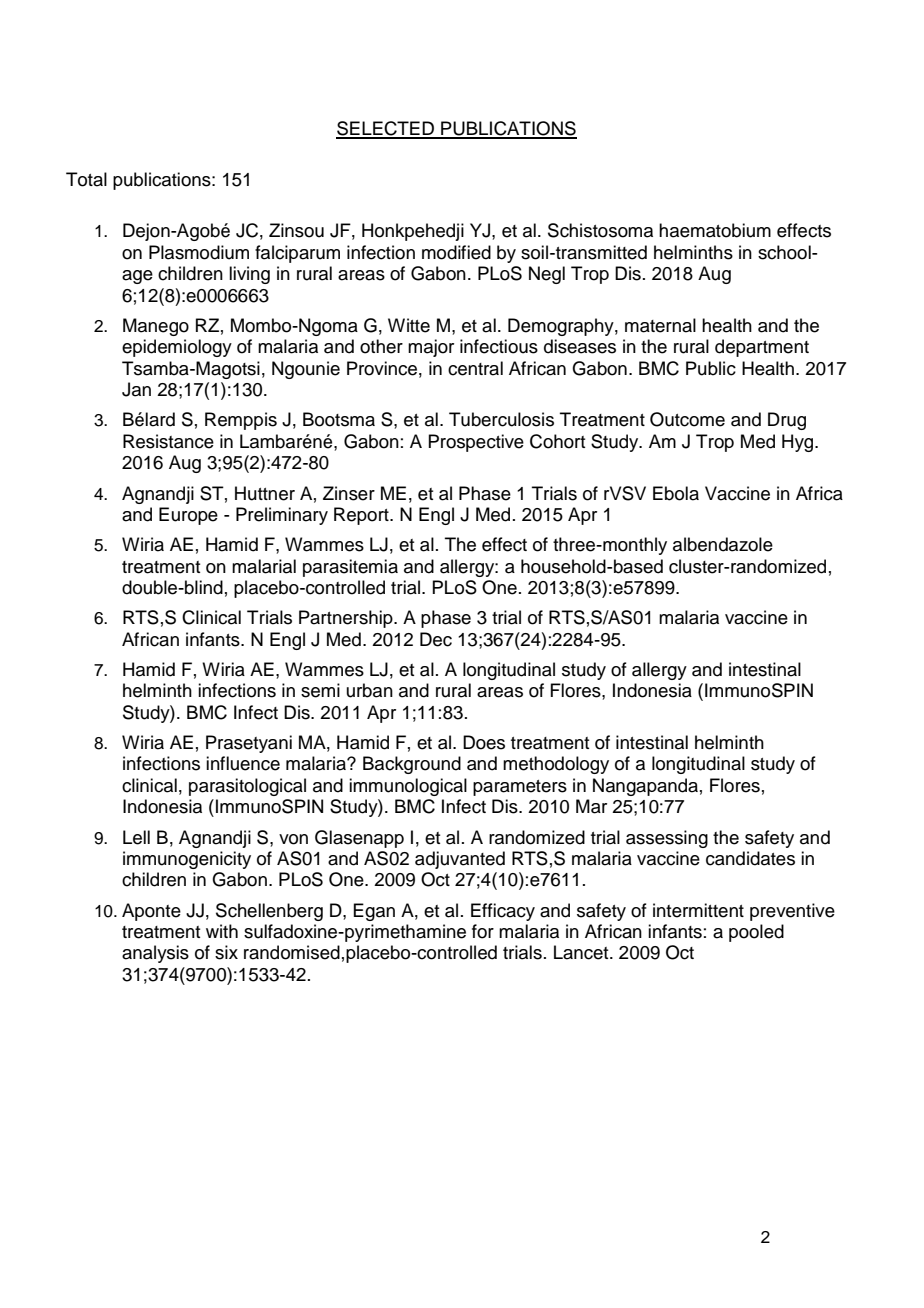 This screenshot has width=924, height=1308. What do you see at coordinates (723, 544) in the screenshot?
I see `albendazole` at bounding box center [723, 544].
